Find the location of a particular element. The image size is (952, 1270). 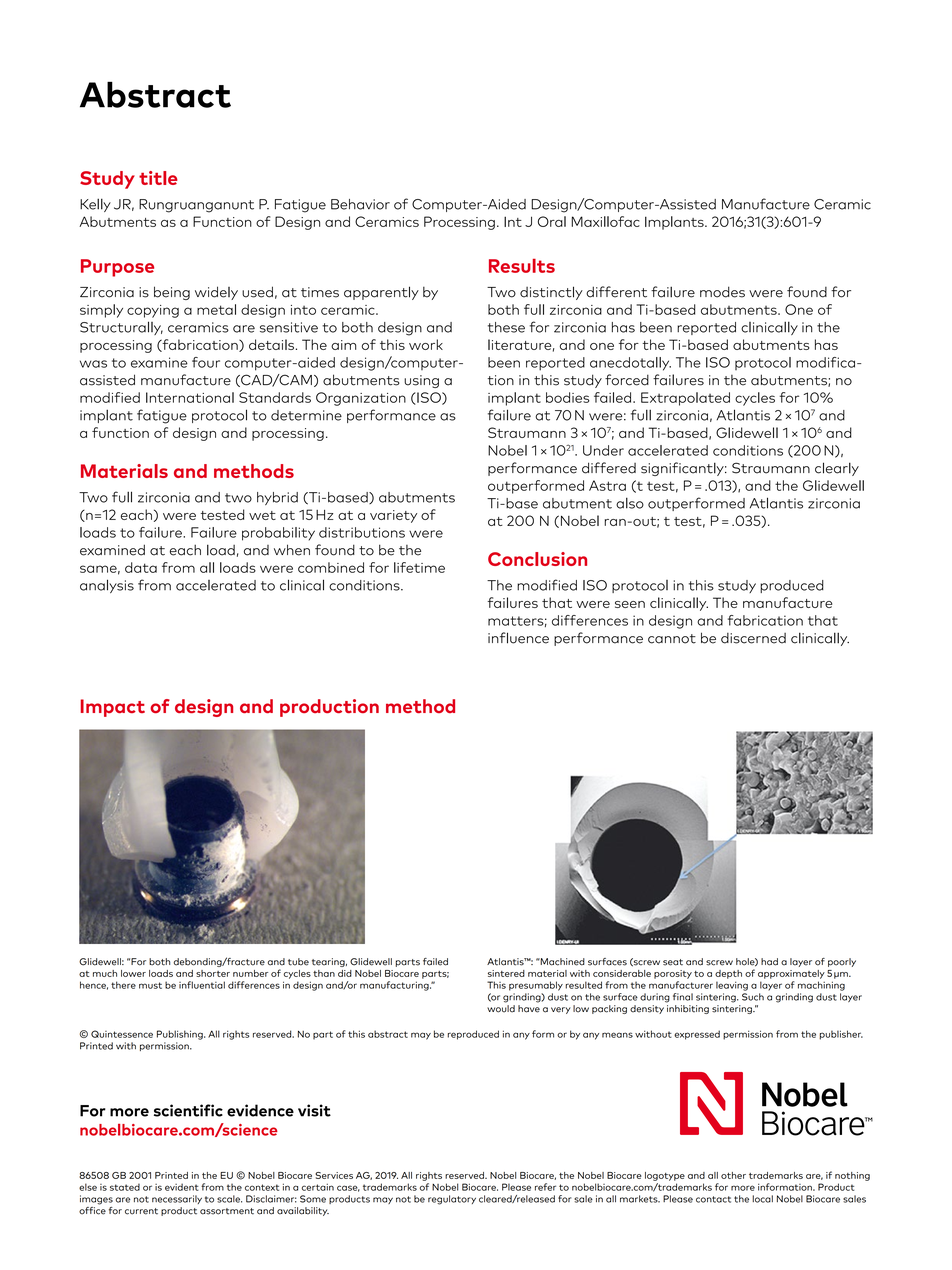

data is located at coordinates (141, 567).
